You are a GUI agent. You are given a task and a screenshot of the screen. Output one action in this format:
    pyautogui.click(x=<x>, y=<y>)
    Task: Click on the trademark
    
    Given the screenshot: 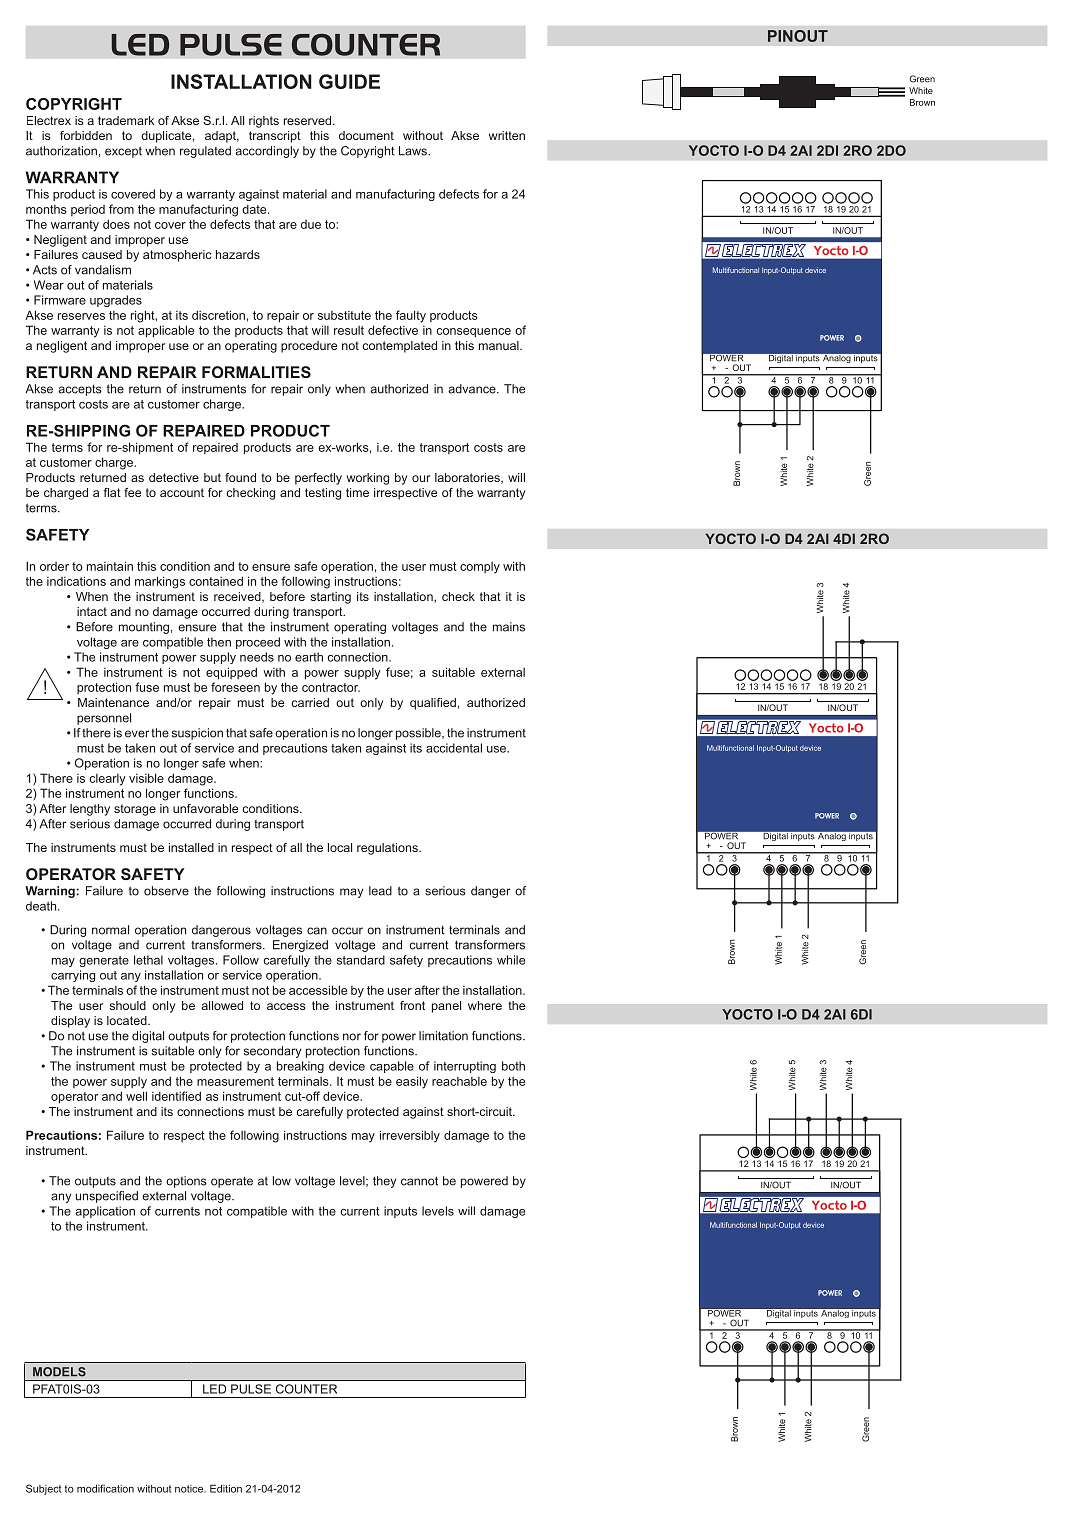 What is the action you would take?
    pyautogui.click(x=126, y=120)
